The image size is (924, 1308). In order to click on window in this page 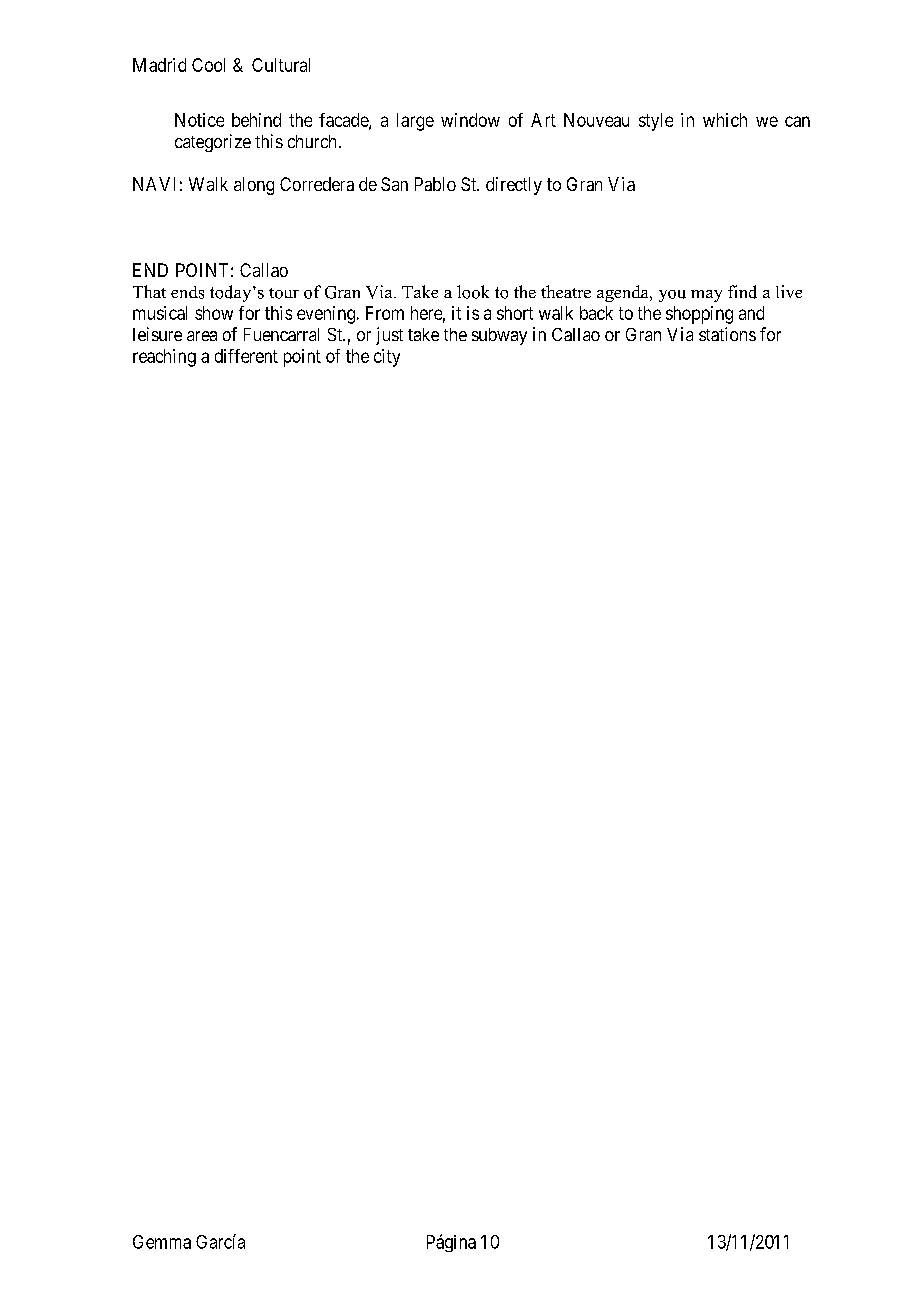, I will do `click(470, 120)`.
